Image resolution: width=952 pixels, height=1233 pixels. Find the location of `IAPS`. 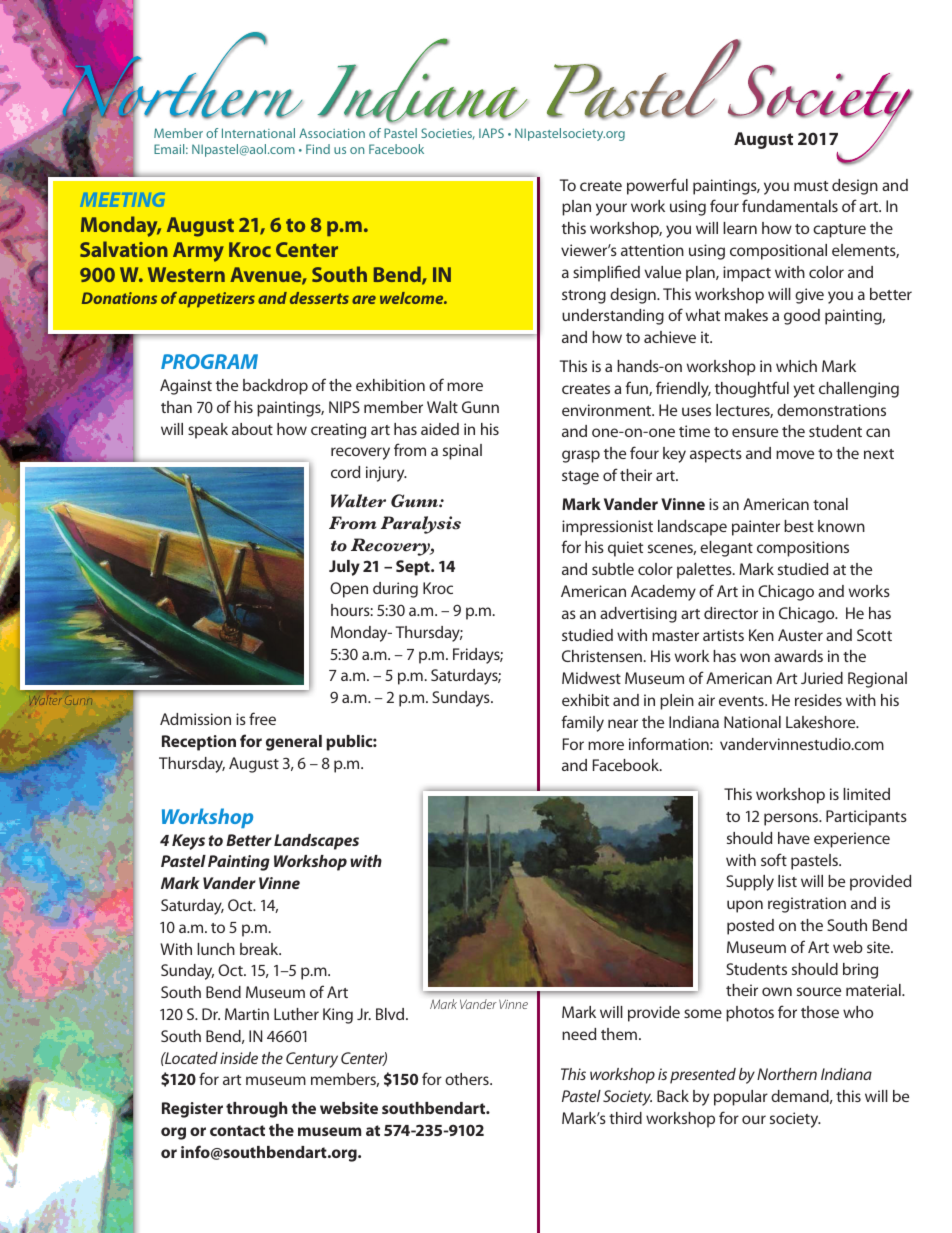

IAPS is located at coordinates (491, 133).
